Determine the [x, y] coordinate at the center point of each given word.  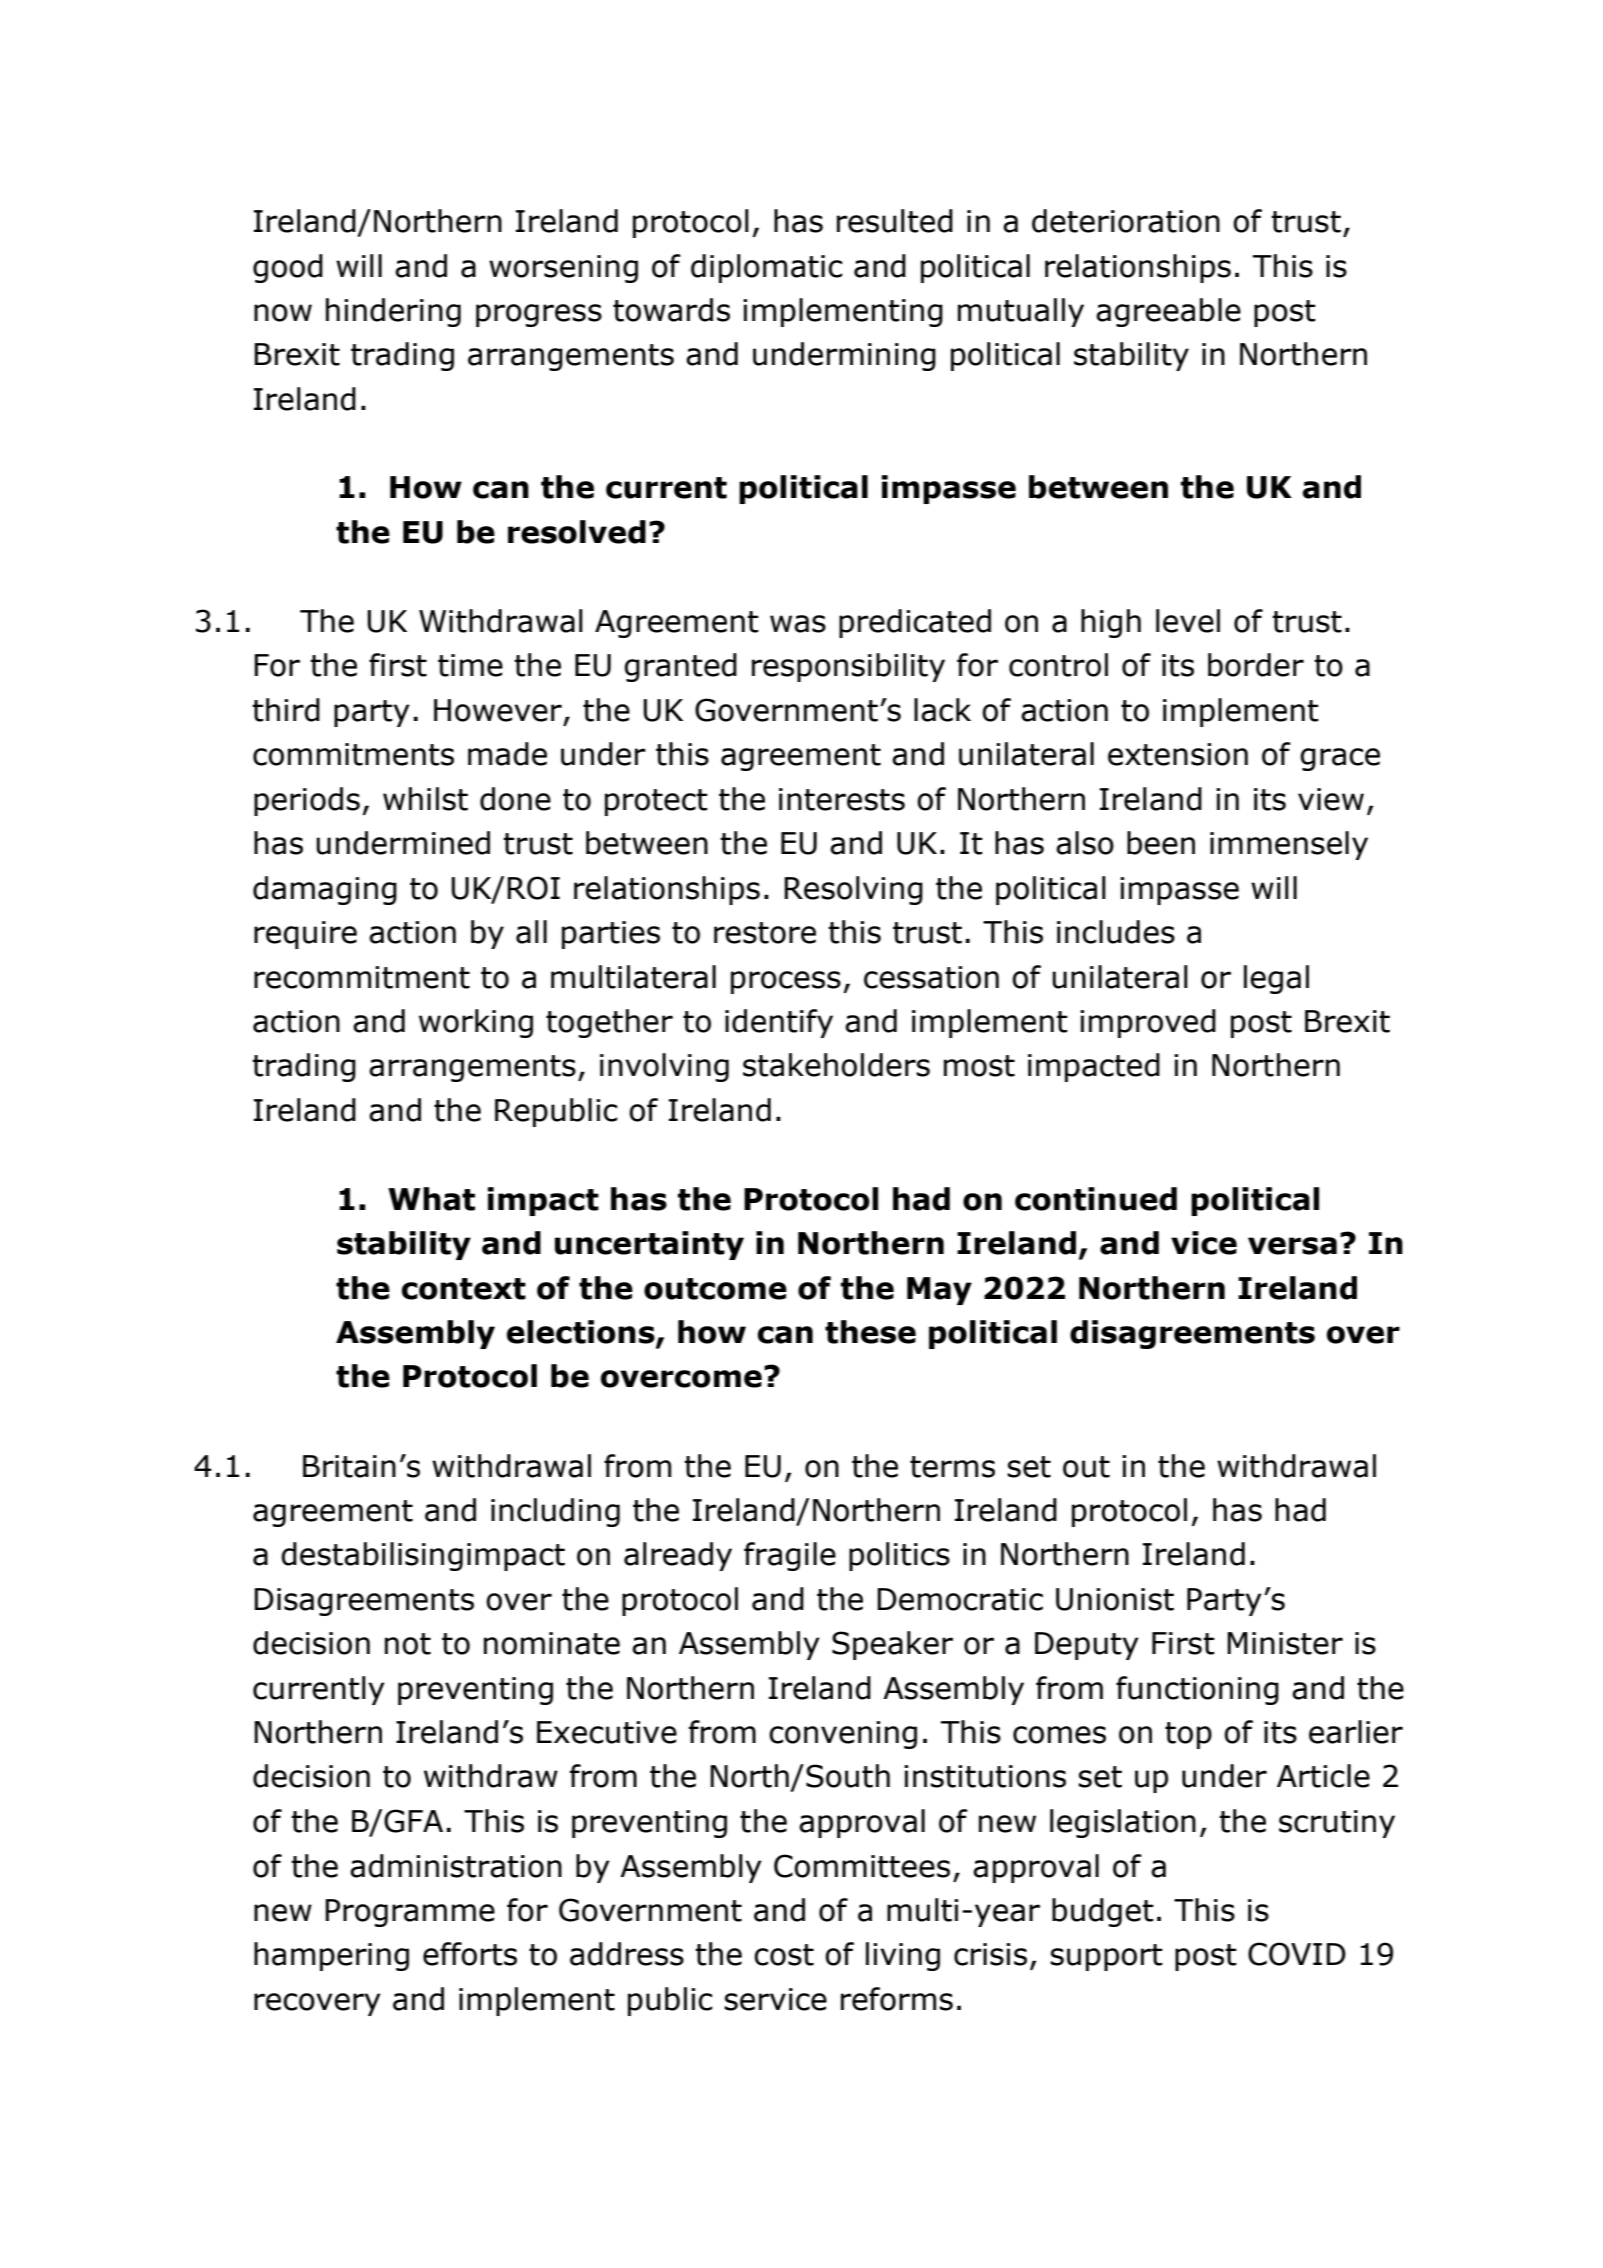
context [464, 1289]
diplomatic [766, 268]
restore [765, 933]
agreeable [1168, 312]
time [470, 665]
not [408, 1644]
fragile [790, 1556]
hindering [393, 312]
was [798, 624]
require [305, 935]
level [1188, 621]
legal [1276, 979]
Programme [410, 1913]
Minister [1285, 1643]
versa [1292, 1246]
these [870, 1332]
